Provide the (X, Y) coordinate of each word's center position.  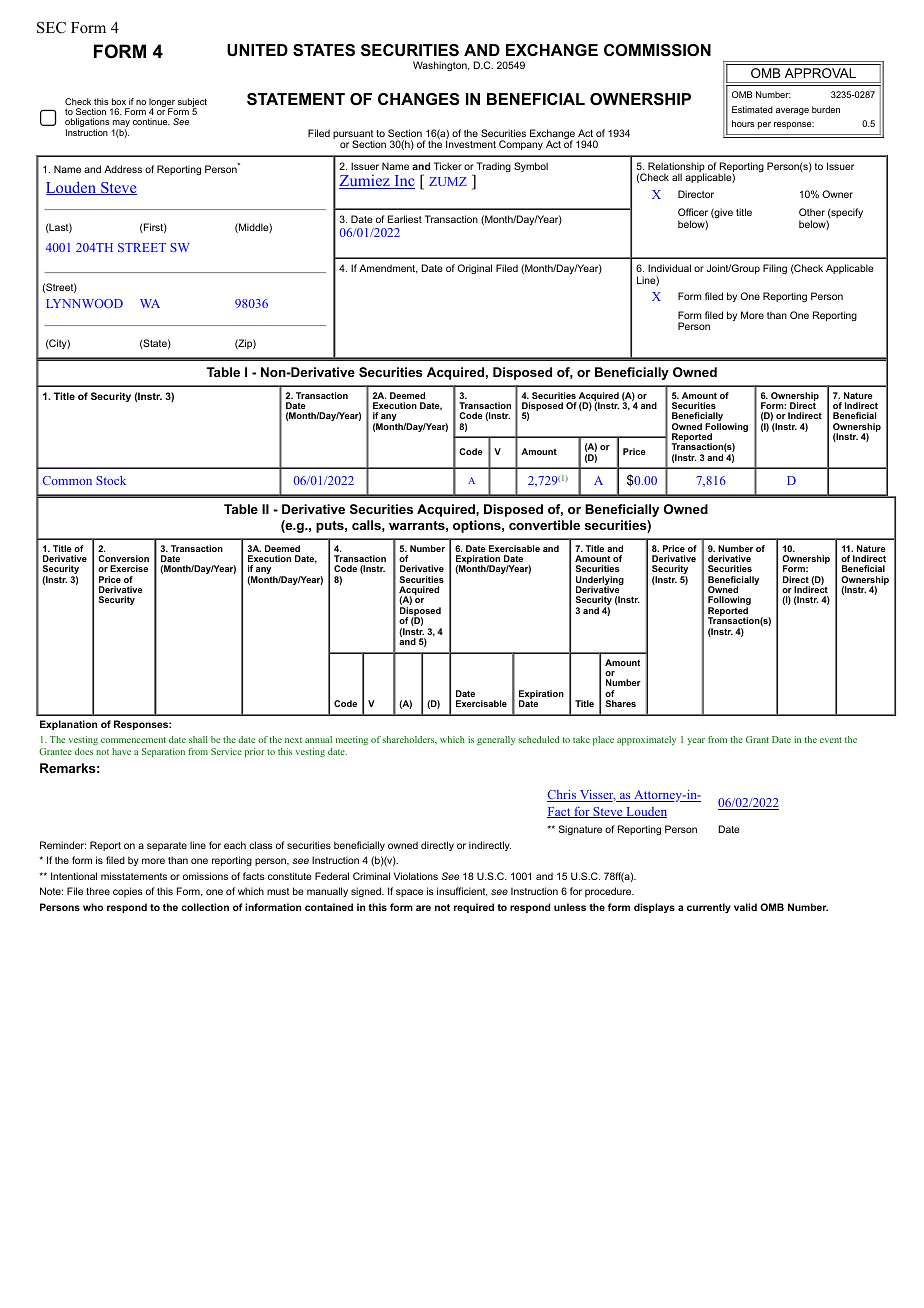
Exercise (129, 568)
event (831, 740)
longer (162, 103)
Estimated (752, 109)
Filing (775, 269)
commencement (133, 740)
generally (496, 740)
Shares (620, 703)
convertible (544, 525)
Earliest (405, 219)
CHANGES (419, 99)
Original (474, 269)
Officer (693, 212)
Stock (111, 480)
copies (128, 892)
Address (123, 169)
